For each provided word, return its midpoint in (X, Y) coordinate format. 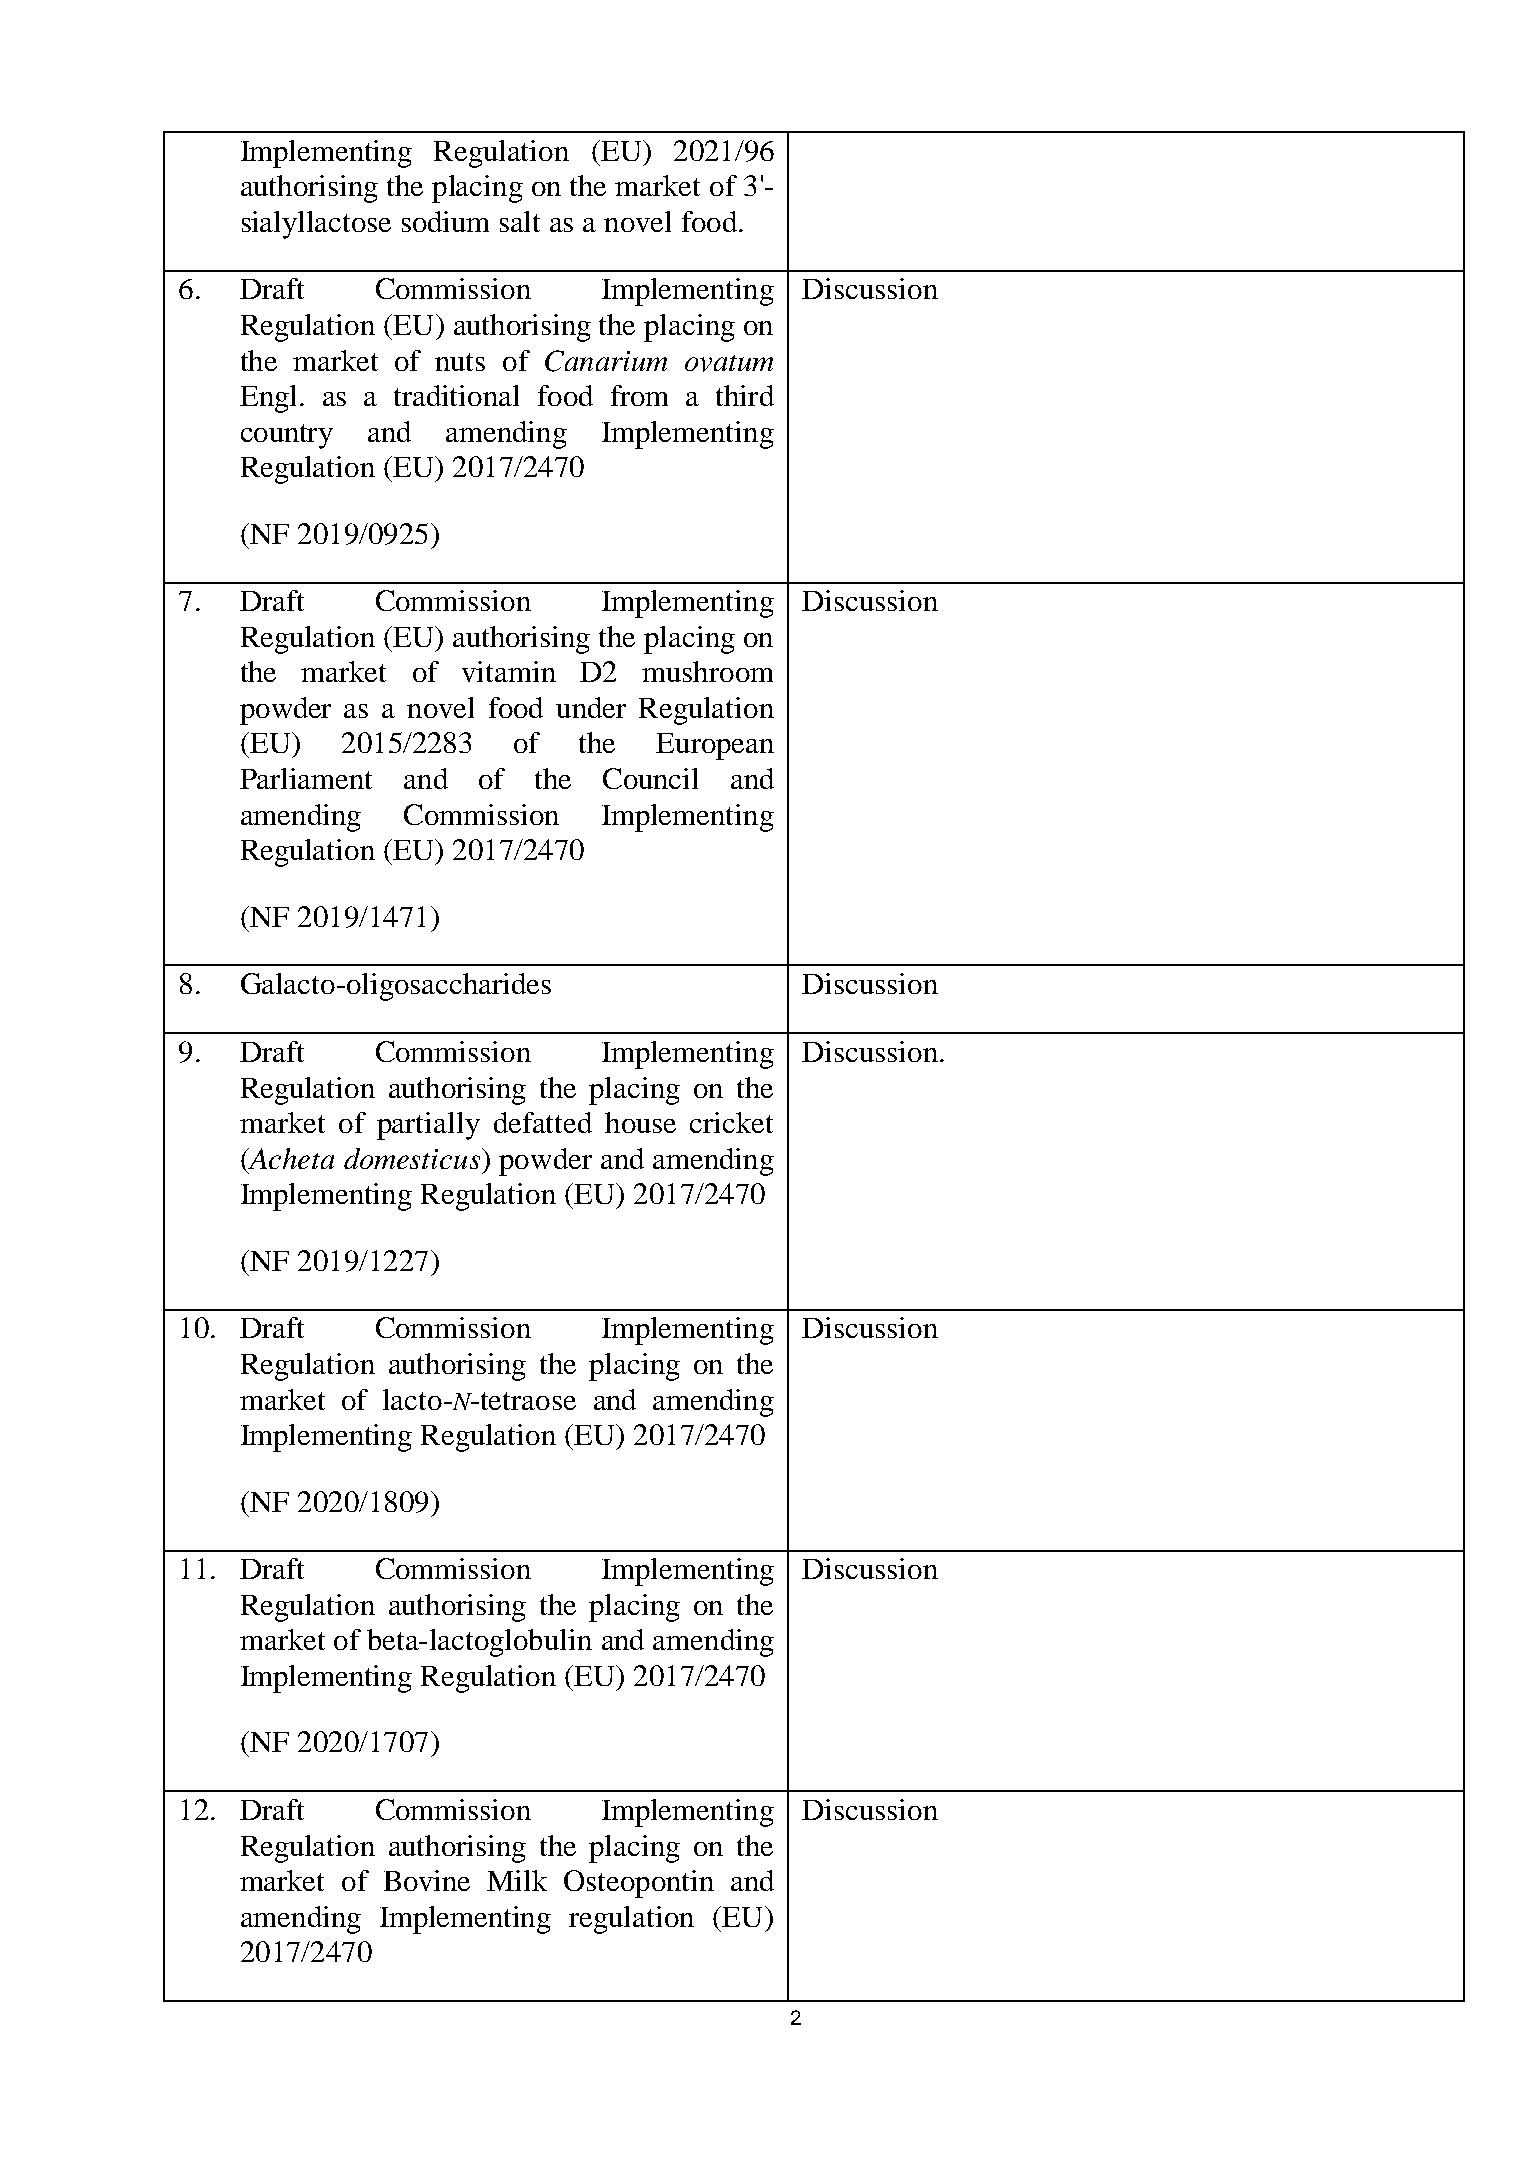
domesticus (413, 1158)
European (715, 746)
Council (650, 778)
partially (428, 1126)
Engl (268, 399)
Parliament (306, 778)
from (639, 395)
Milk (517, 1880)
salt (520, 221)
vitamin (509, 671)
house (640, 1122)
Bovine (427, 1880)
